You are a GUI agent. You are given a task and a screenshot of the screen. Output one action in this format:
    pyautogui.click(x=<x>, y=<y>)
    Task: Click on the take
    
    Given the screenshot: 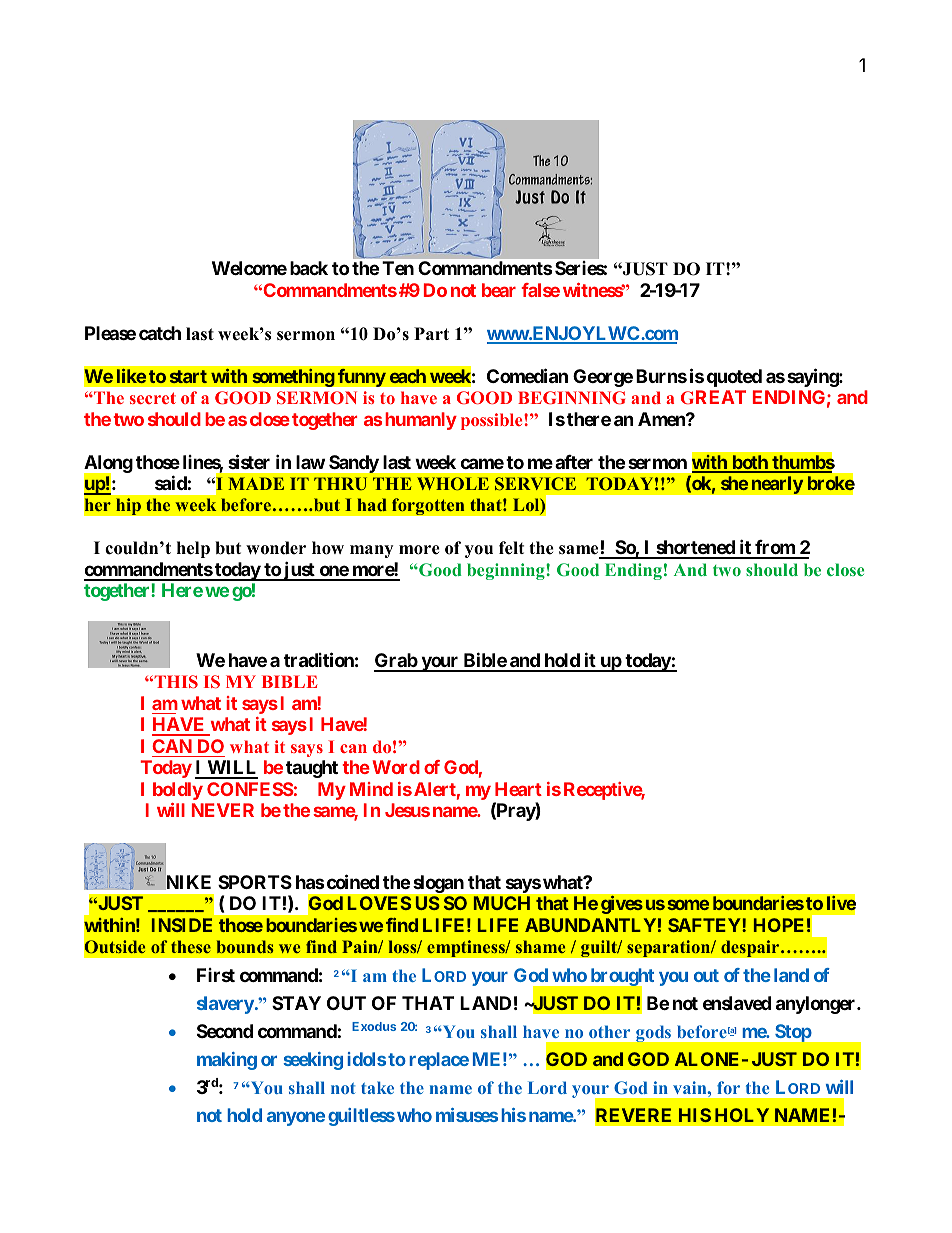 What is the action you would take?
    pyautogui.click(x=377, y=1087)
